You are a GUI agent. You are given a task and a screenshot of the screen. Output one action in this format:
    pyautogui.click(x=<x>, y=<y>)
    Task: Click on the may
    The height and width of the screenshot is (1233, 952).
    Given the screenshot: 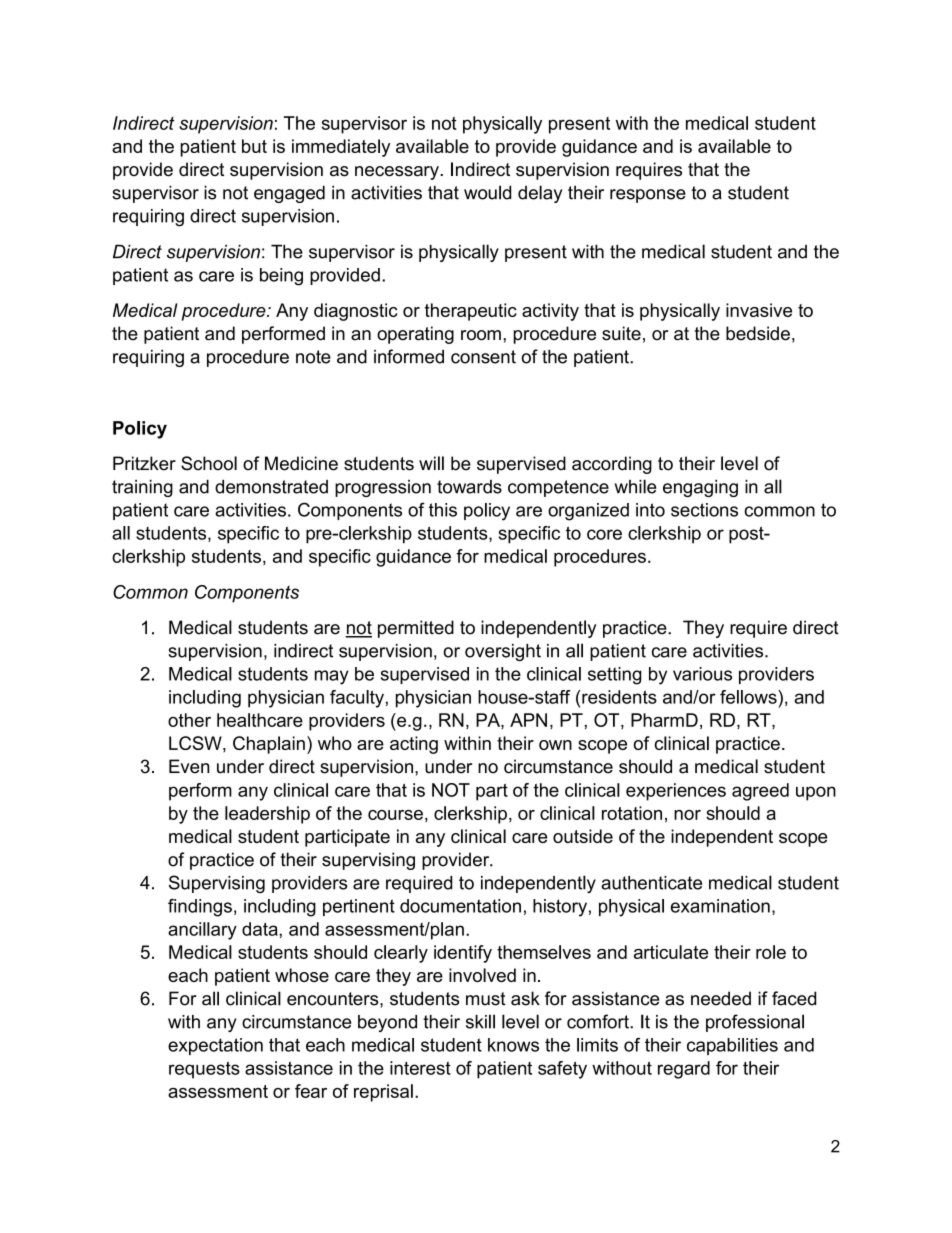 What is the action you would take?
    pyautogui.click(x=332, y=677)
